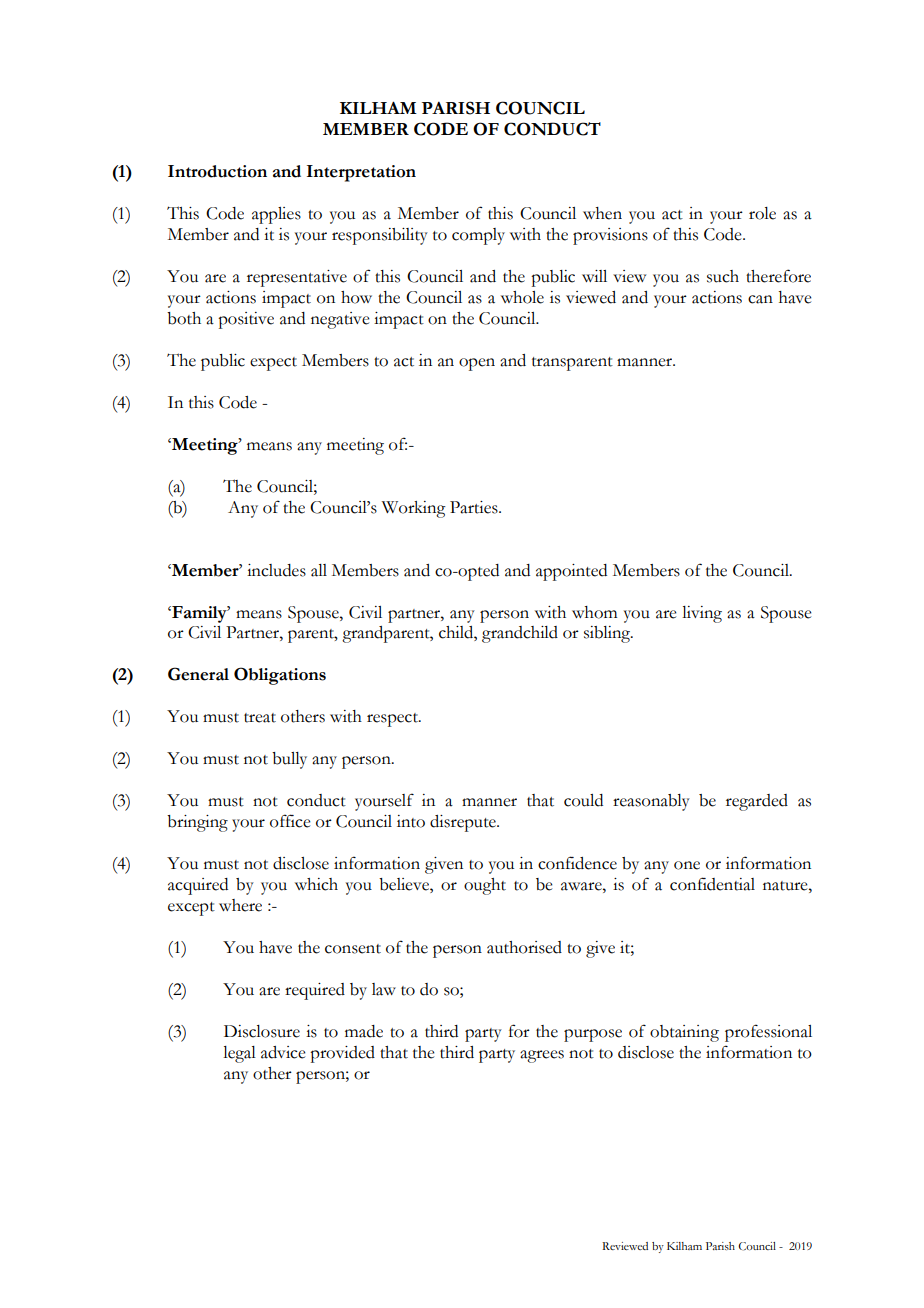 This page has height=1308, width=924. Describe the element at coordinates (276, 215) in the page. I see `applies` at that location.
